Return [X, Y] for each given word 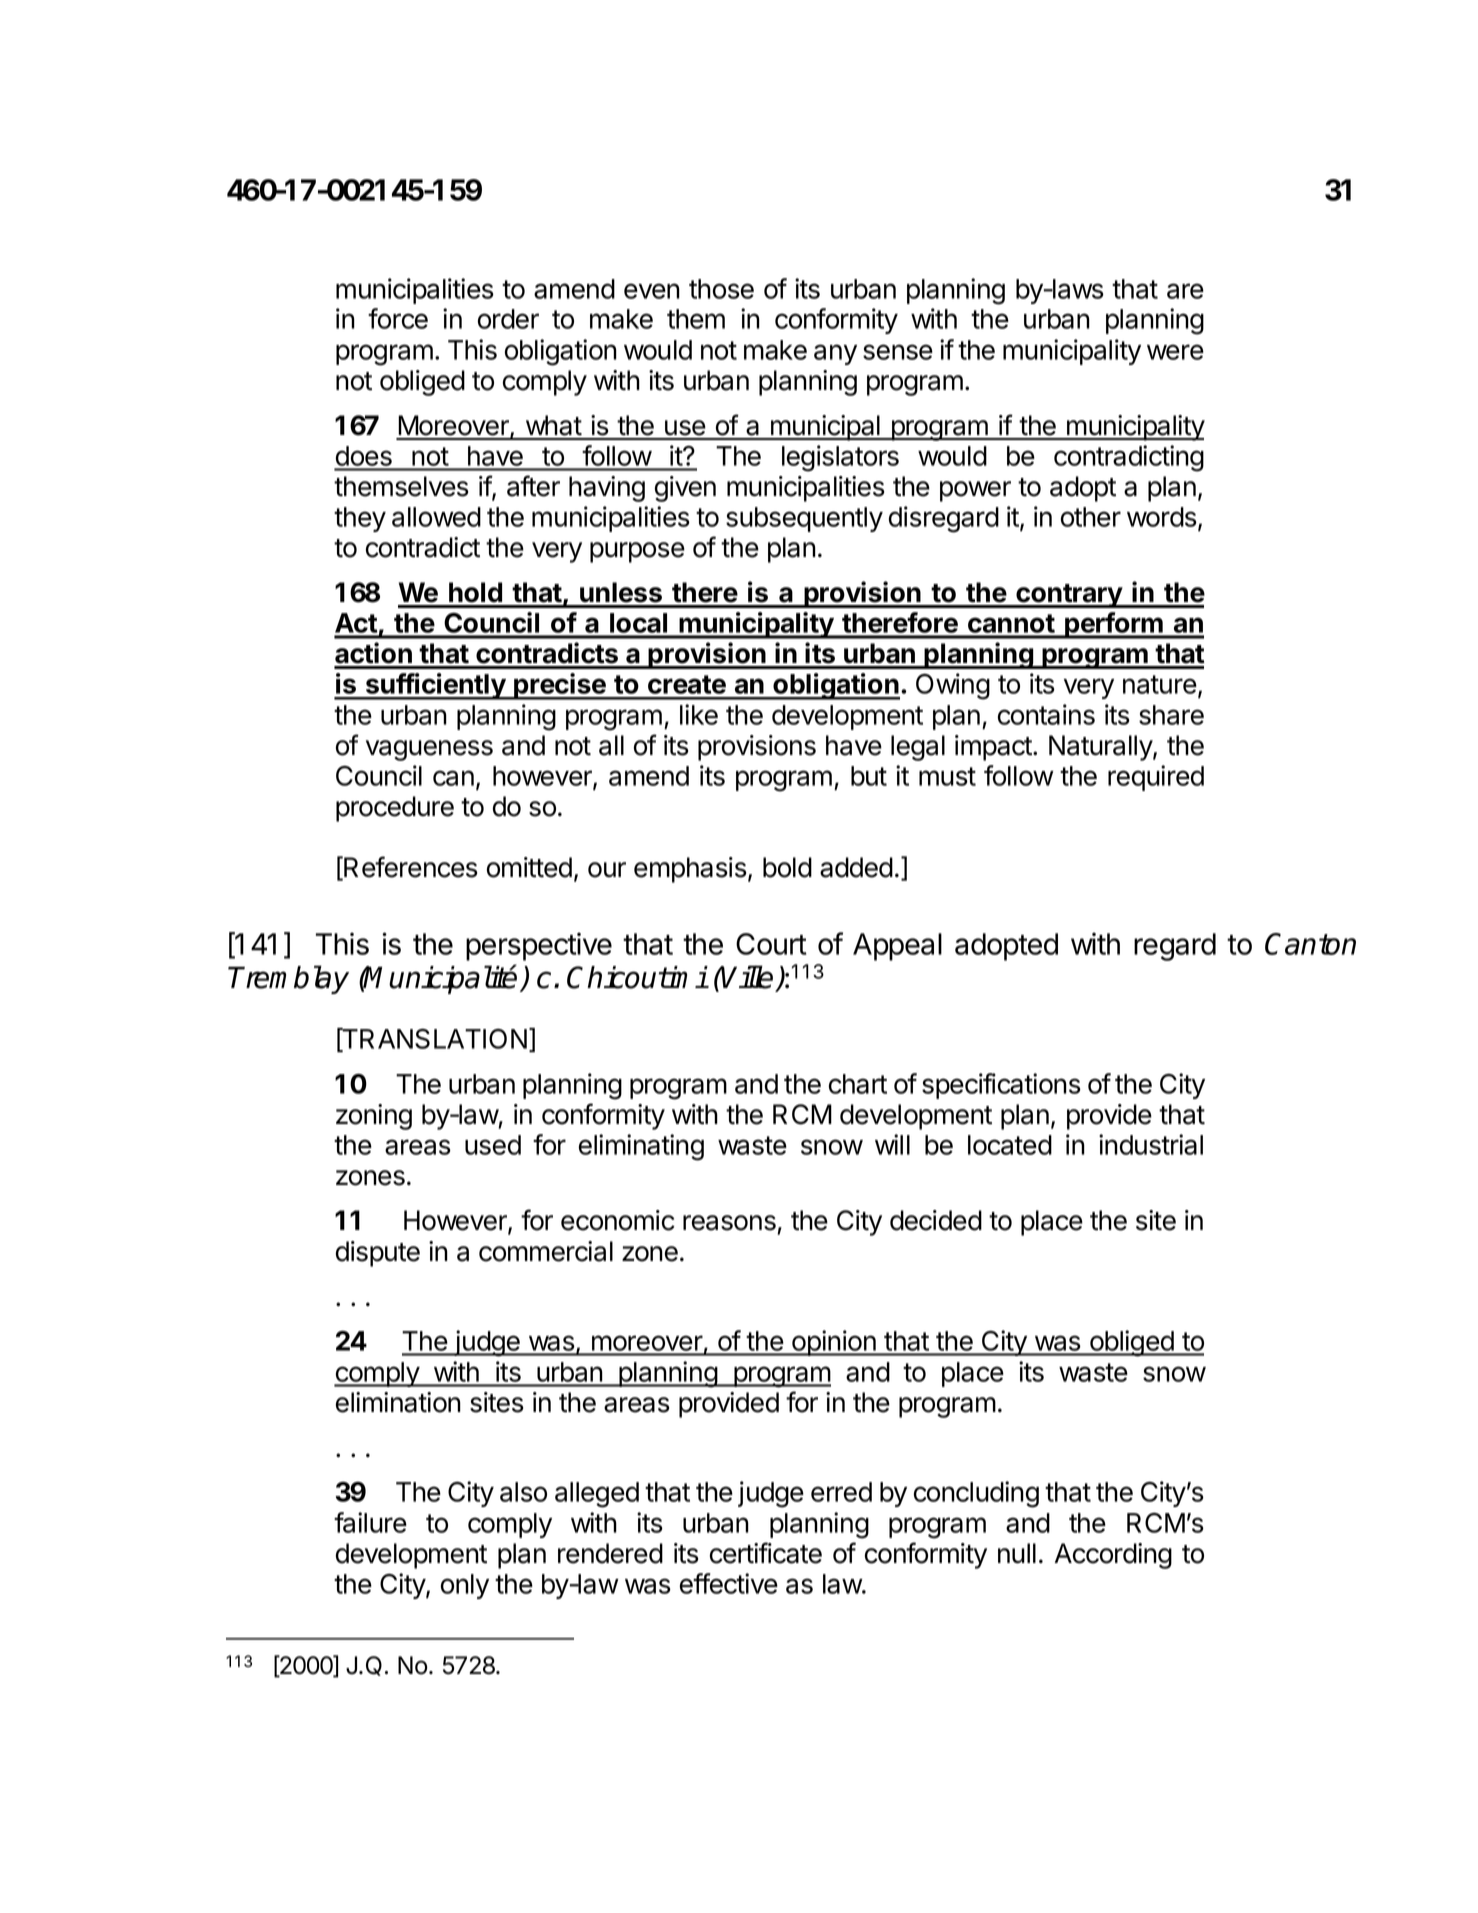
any [835, 354]
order [508, 319]
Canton [1310, 944]
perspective [539, 946]
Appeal [897, 947]
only [465, 1586]
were [1175, 352]
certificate [766, 1553]
